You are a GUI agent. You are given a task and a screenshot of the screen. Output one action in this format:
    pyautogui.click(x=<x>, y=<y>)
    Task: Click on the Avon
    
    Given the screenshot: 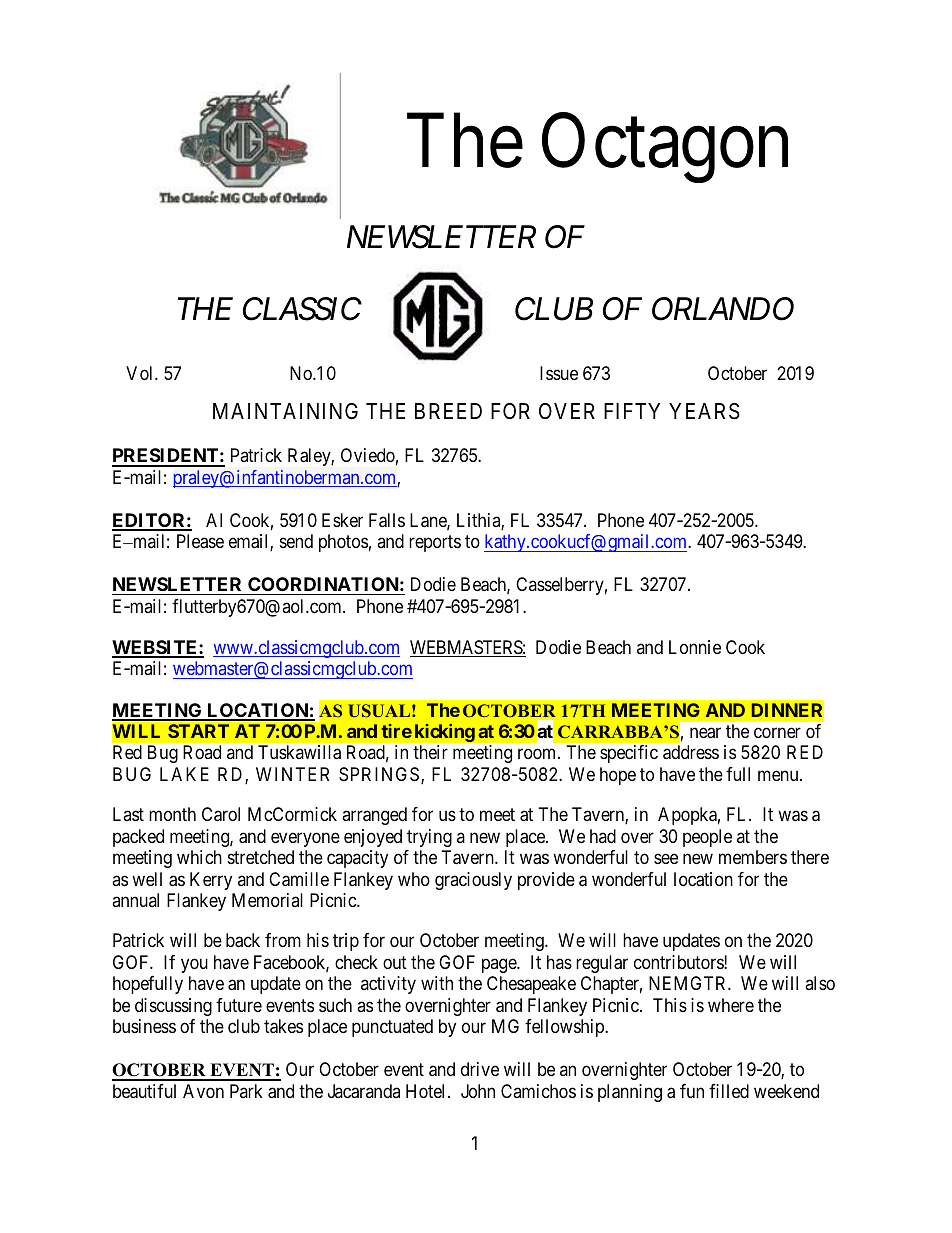 What is the action you would take?
    pyautogui.click(x=203, y=1091)
